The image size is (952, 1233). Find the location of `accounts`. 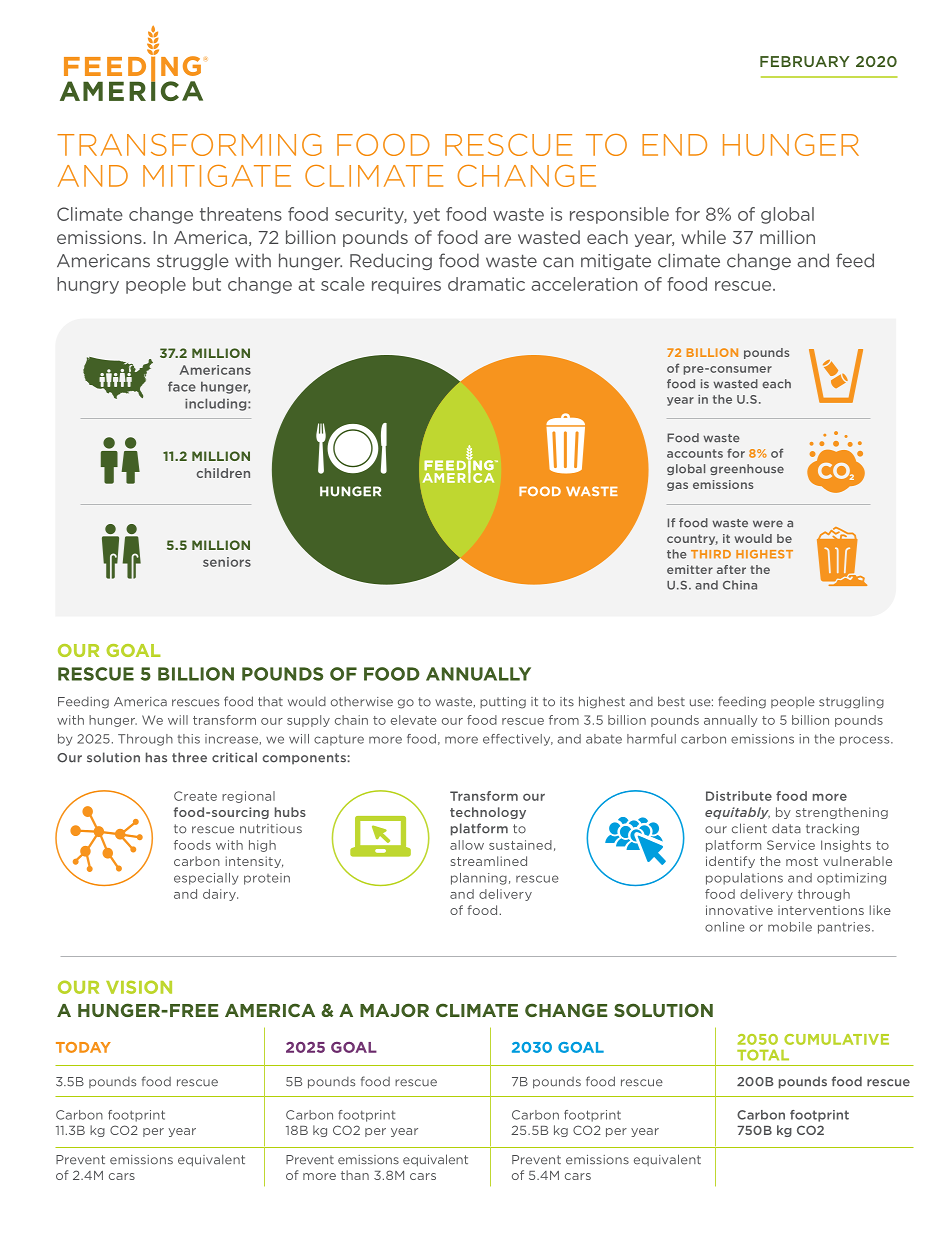

accounts is located at coordinates (695, 453).
